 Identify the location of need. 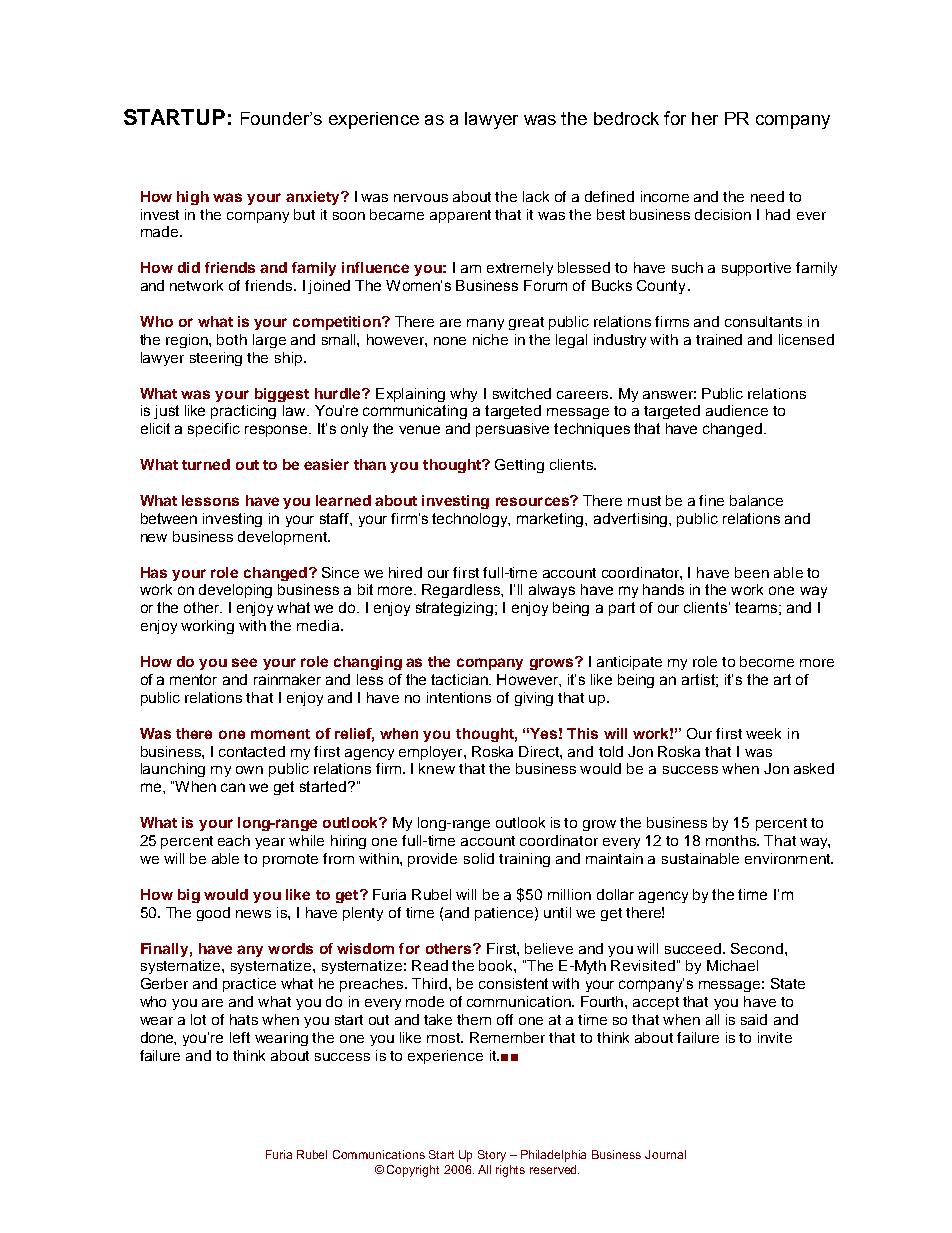
(767, 196).
